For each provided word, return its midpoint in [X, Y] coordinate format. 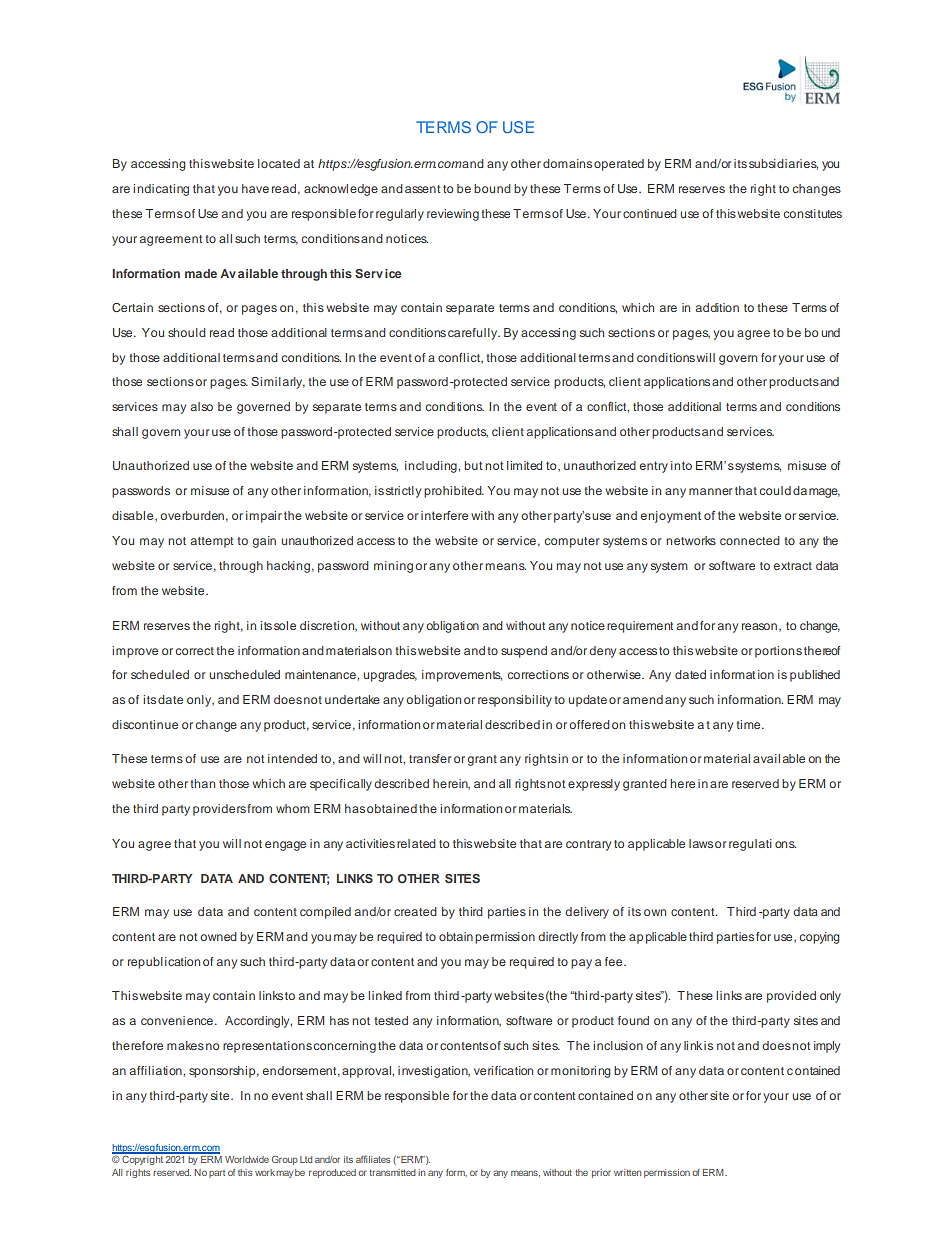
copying [820, 938]
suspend [524, 652]
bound [492, 188]
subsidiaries [783, 164]
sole [285, 625]
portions [778, 652]
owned [218, 936]
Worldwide [247, 1159]
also [202, 406]
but [473, 465]
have [255, 188]
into [681, 465]
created [415, 911]
